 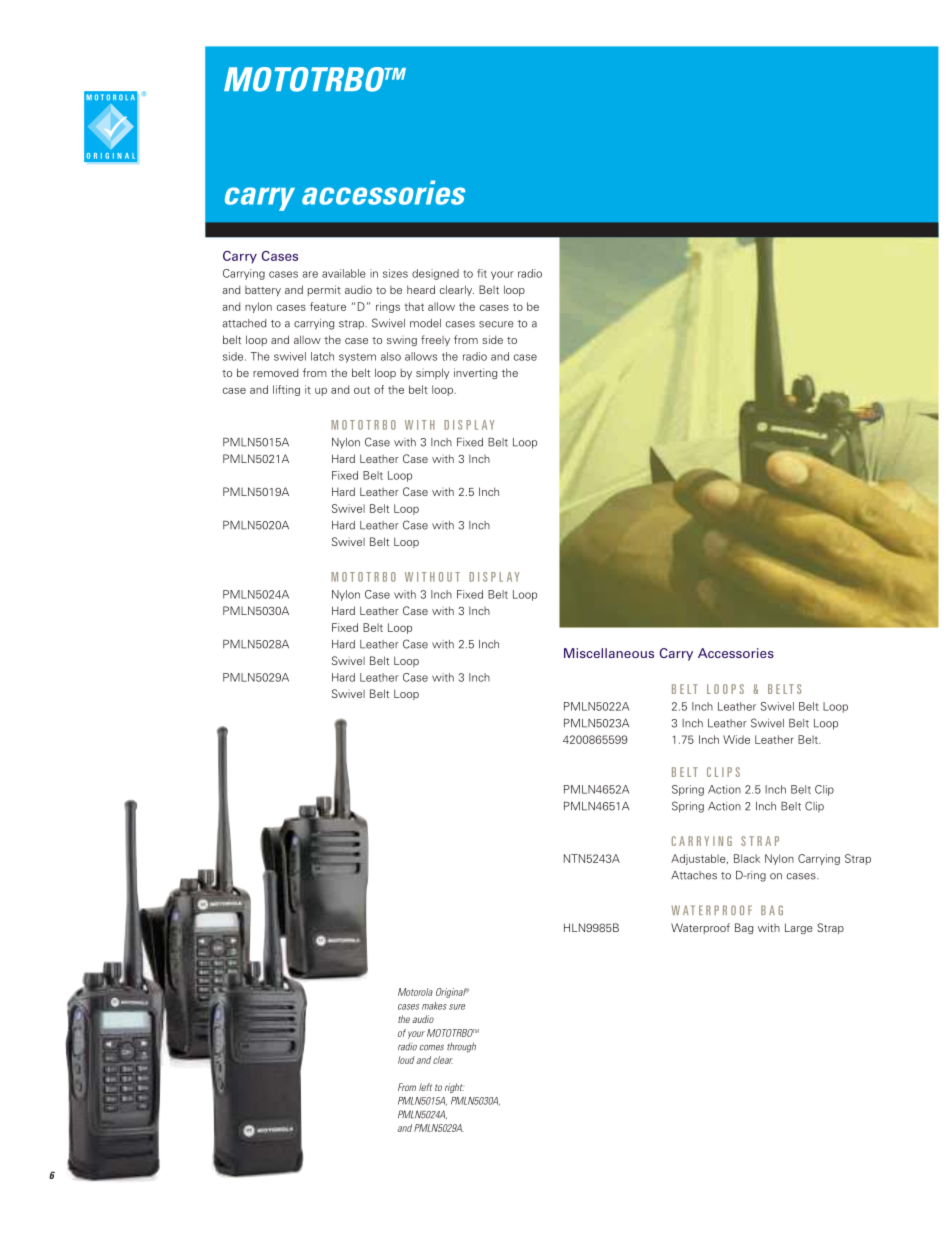 What do you see at coordinates (324, 290) in the screenshot?
I see `permit` at bounding box center [324, 290].
